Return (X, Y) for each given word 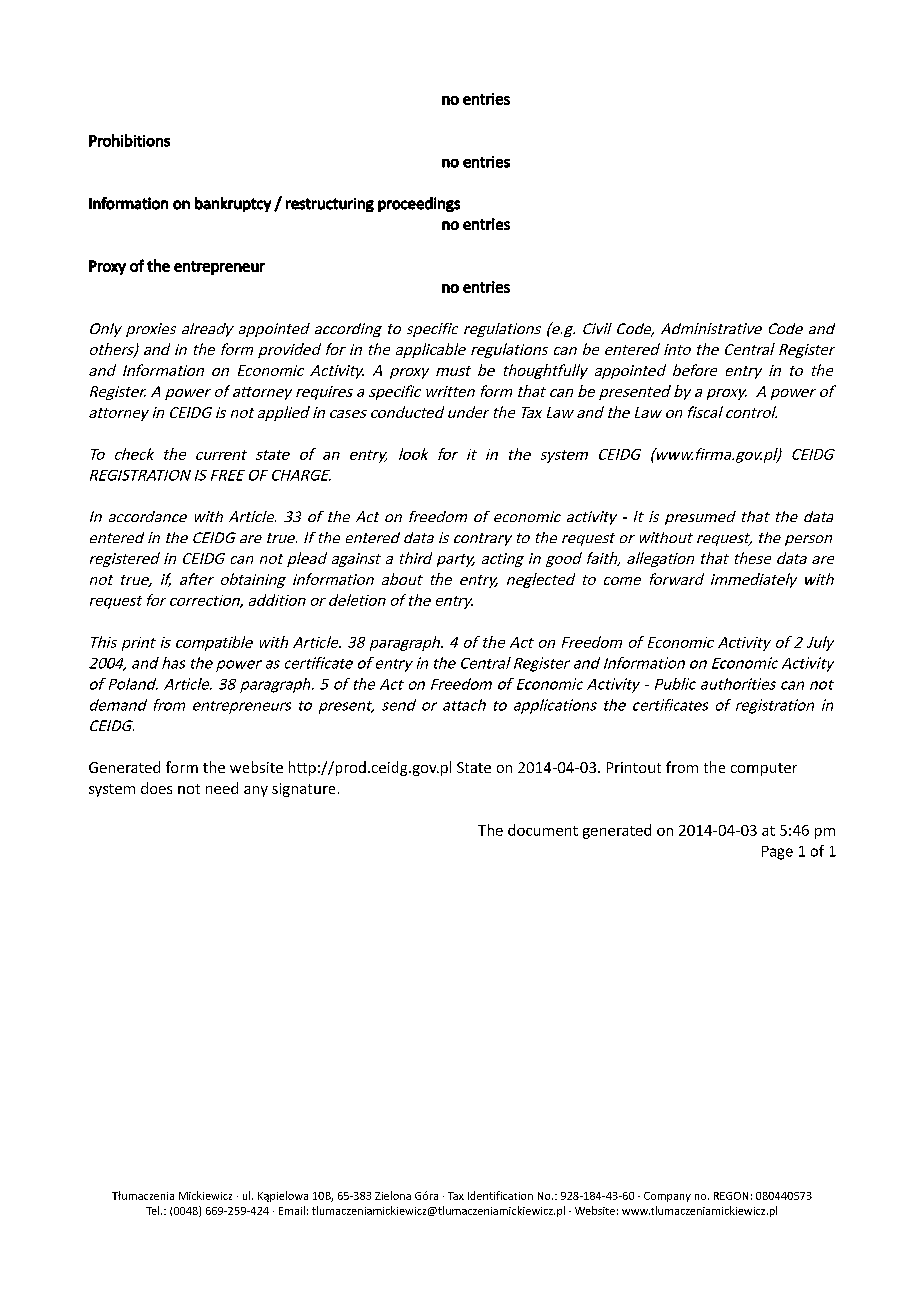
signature (303, 790)
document (543, 830)
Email (292, 1210)
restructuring (330, 205)
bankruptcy (233, 204)
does (156, 788)
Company (667, 1197)
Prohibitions (129, 140)
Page (777, 853)
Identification (500, 1195)
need (222, 788)
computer (764, 769)
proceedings (419, 204)
